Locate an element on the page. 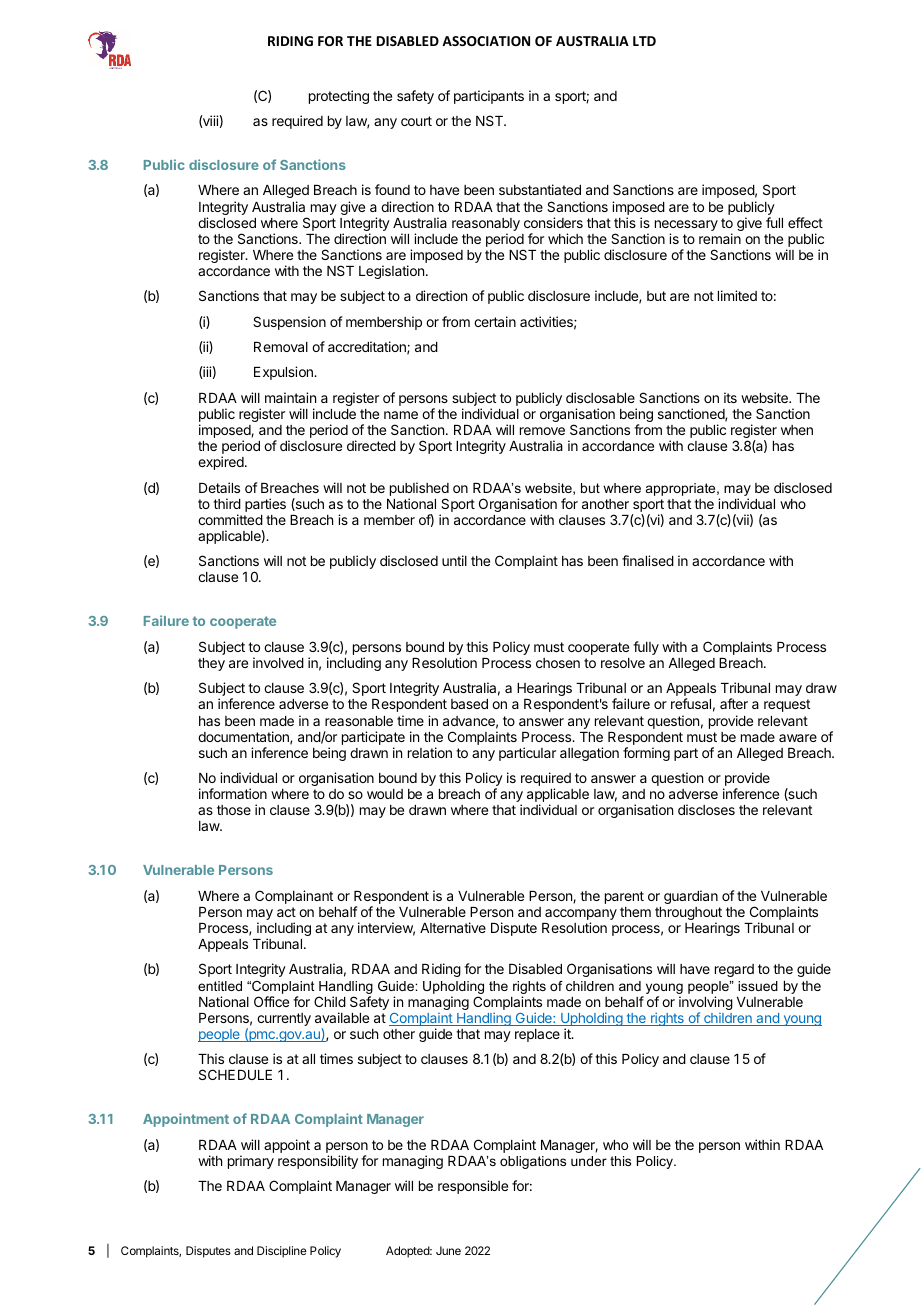 This page has width=924, height=1308. its is located at coordinates (730, 397).
